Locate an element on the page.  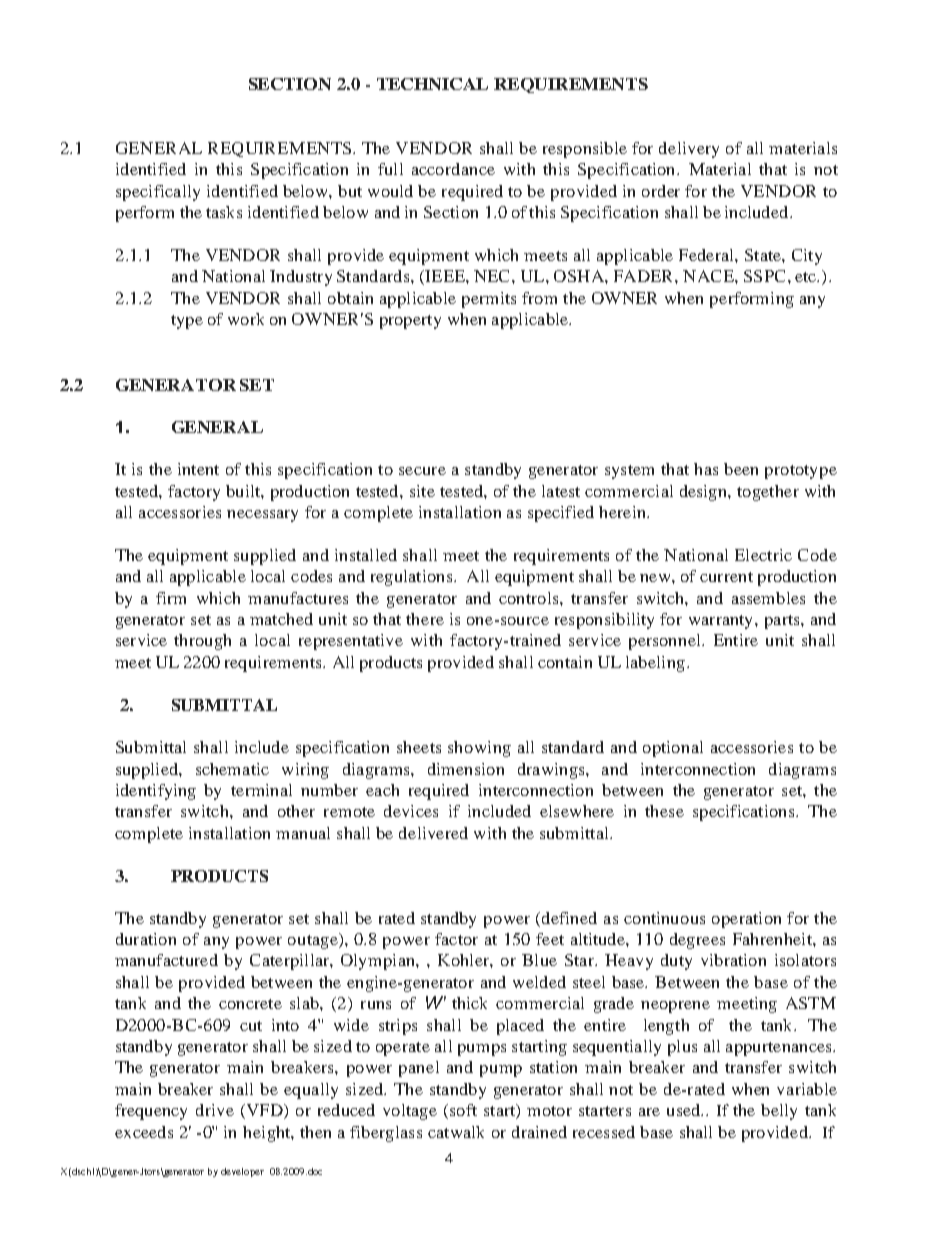
used is located at coordinates (685, 1110).
